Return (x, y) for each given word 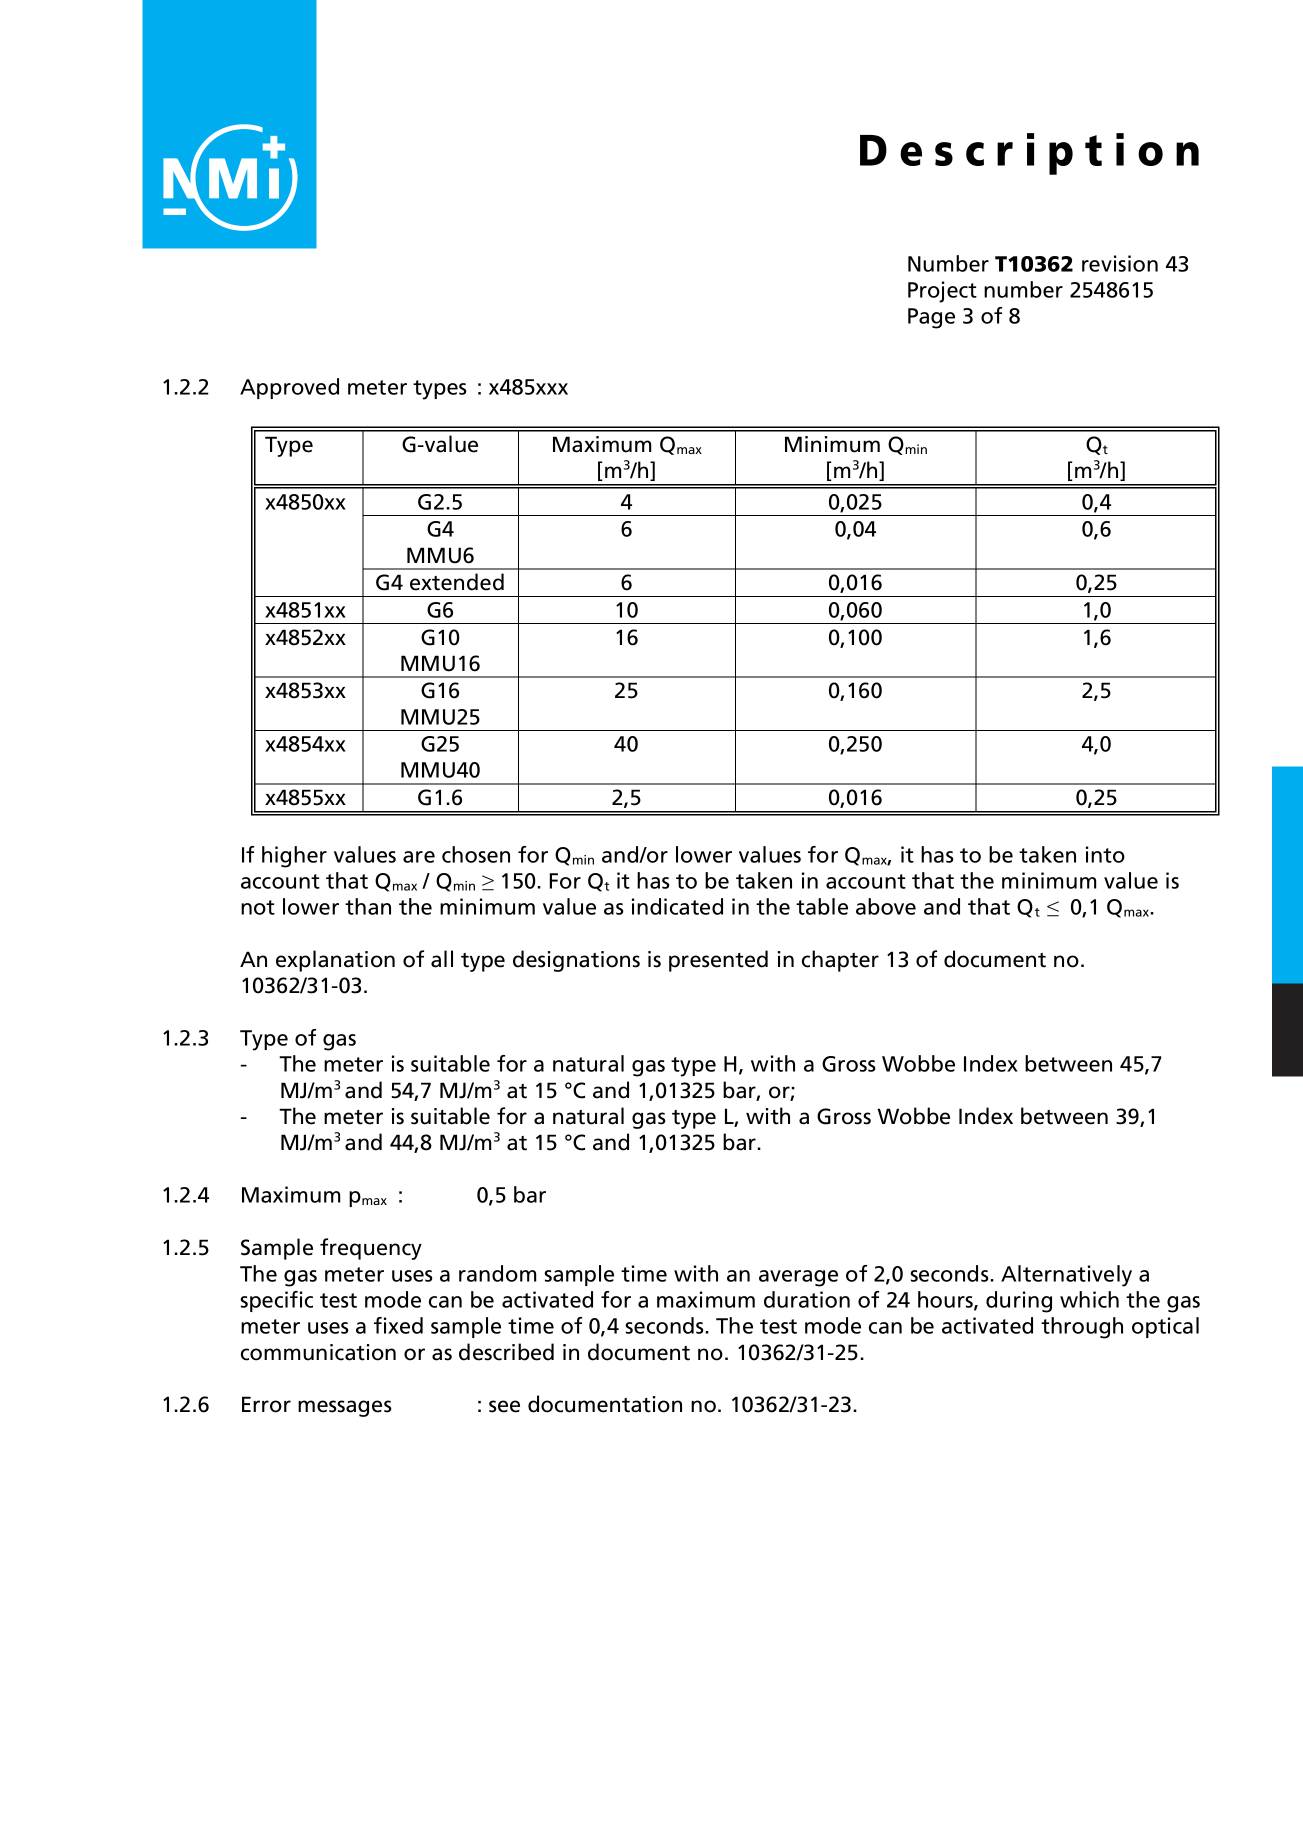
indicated (677, 906)
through (1082, 1328)
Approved (289, 388)
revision (1120, 263)
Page (931, 318)
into (1105, 854)
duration (807, 1299)
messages (345, 1408)
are (419, 857)
